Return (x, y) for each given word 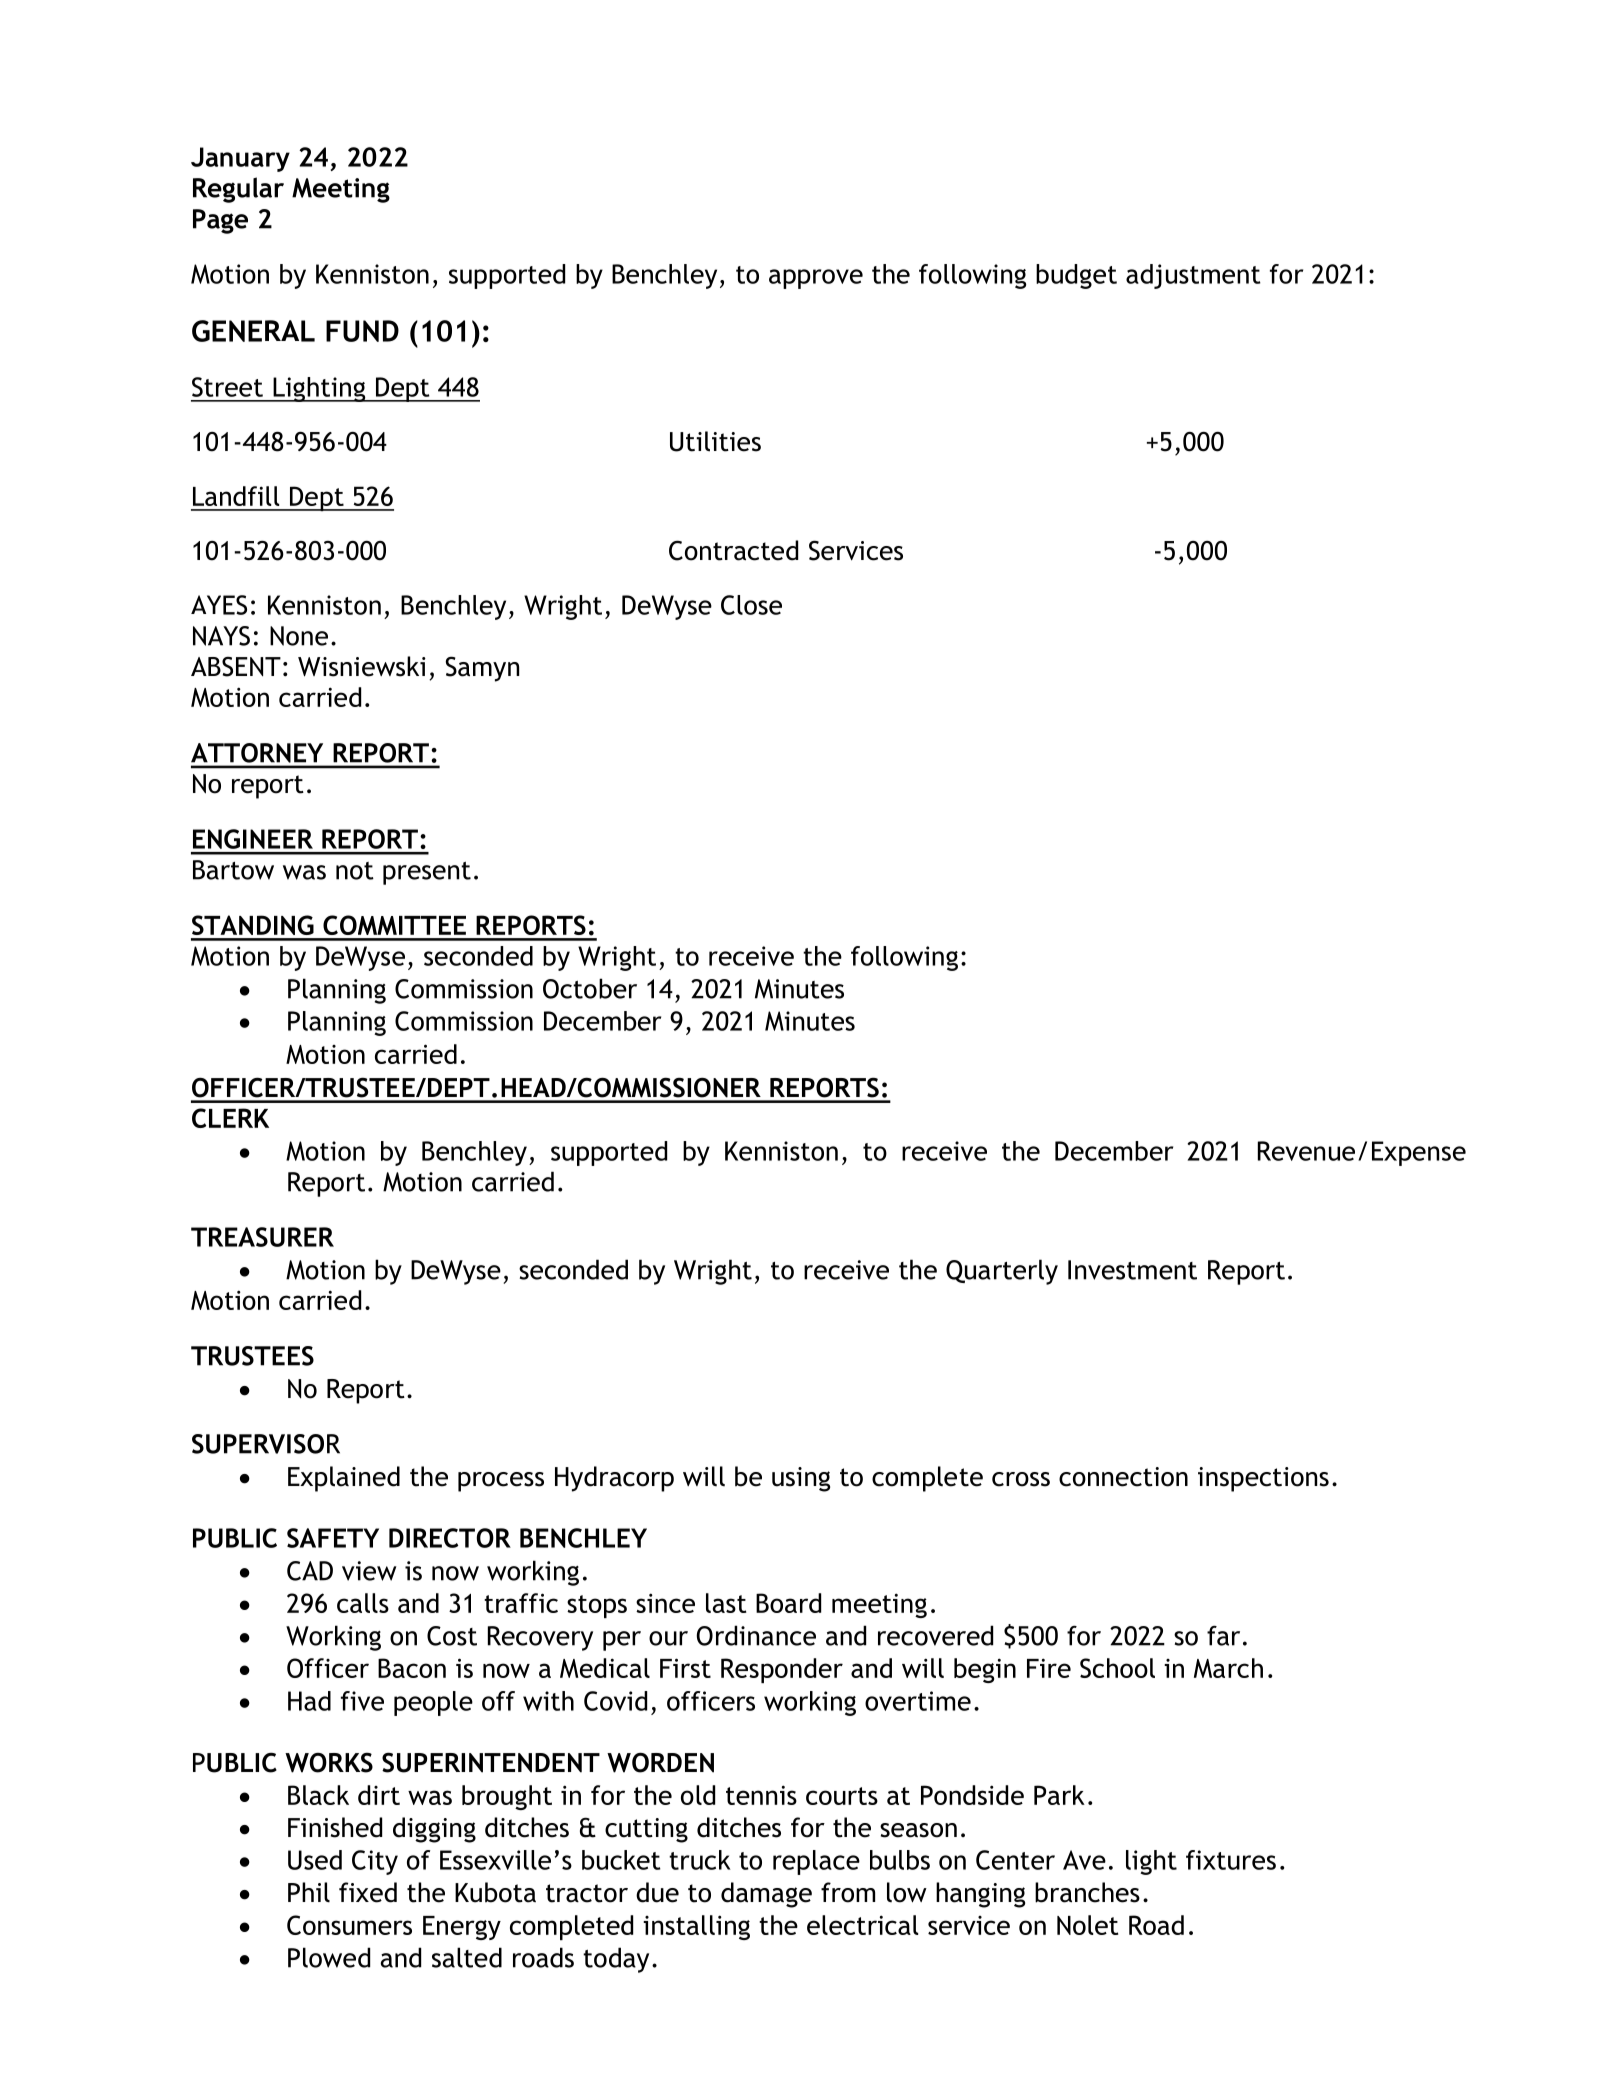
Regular (238, 190)
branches (1087, 1892)
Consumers (349, 1925)
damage (766, 1895)
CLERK (230, 1118)
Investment (1132, 1270)
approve (816, 279)
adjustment (1193, 276)
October (590, 988)
